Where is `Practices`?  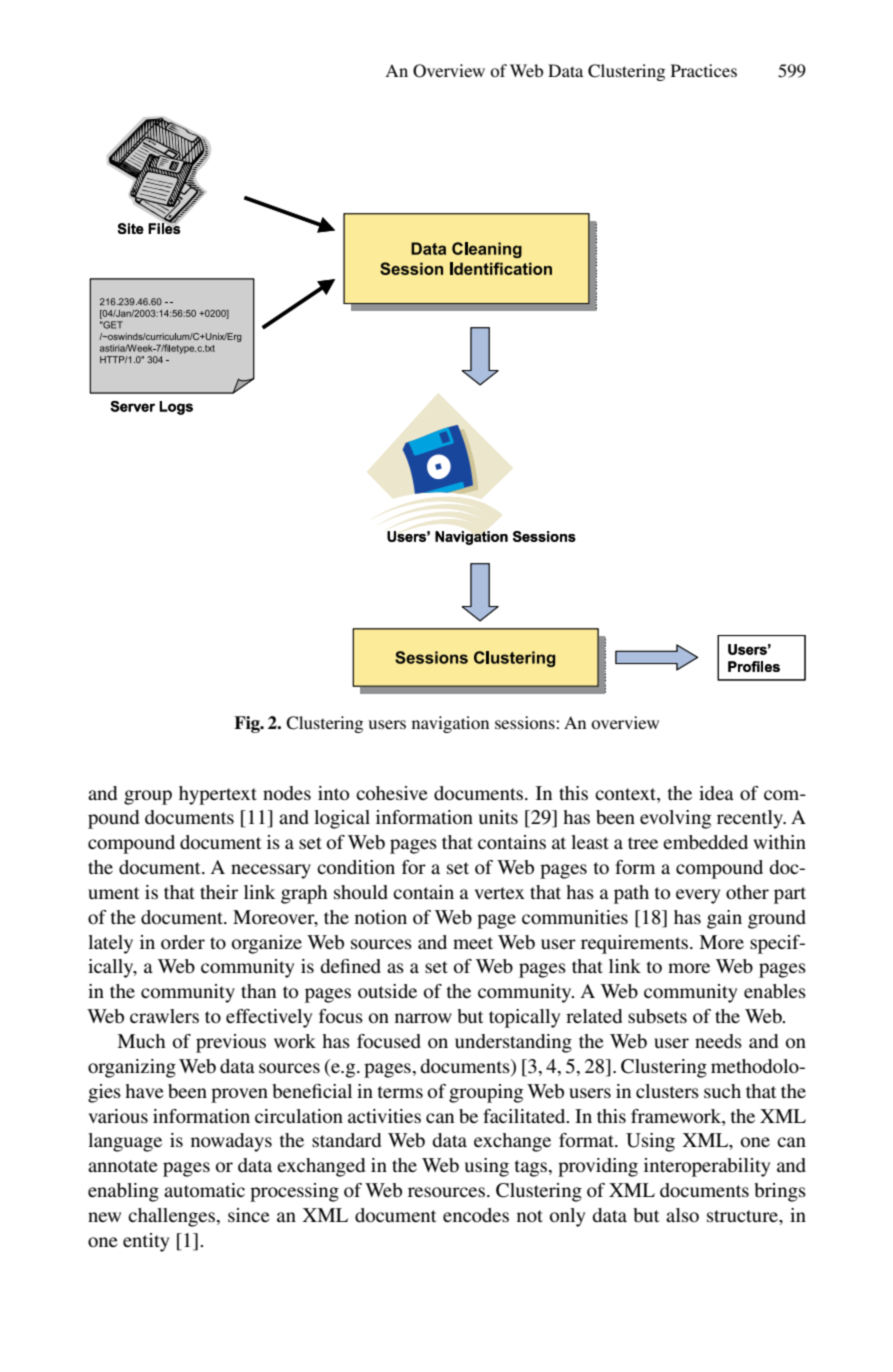
Practices is located at coordinates (704, 70).
